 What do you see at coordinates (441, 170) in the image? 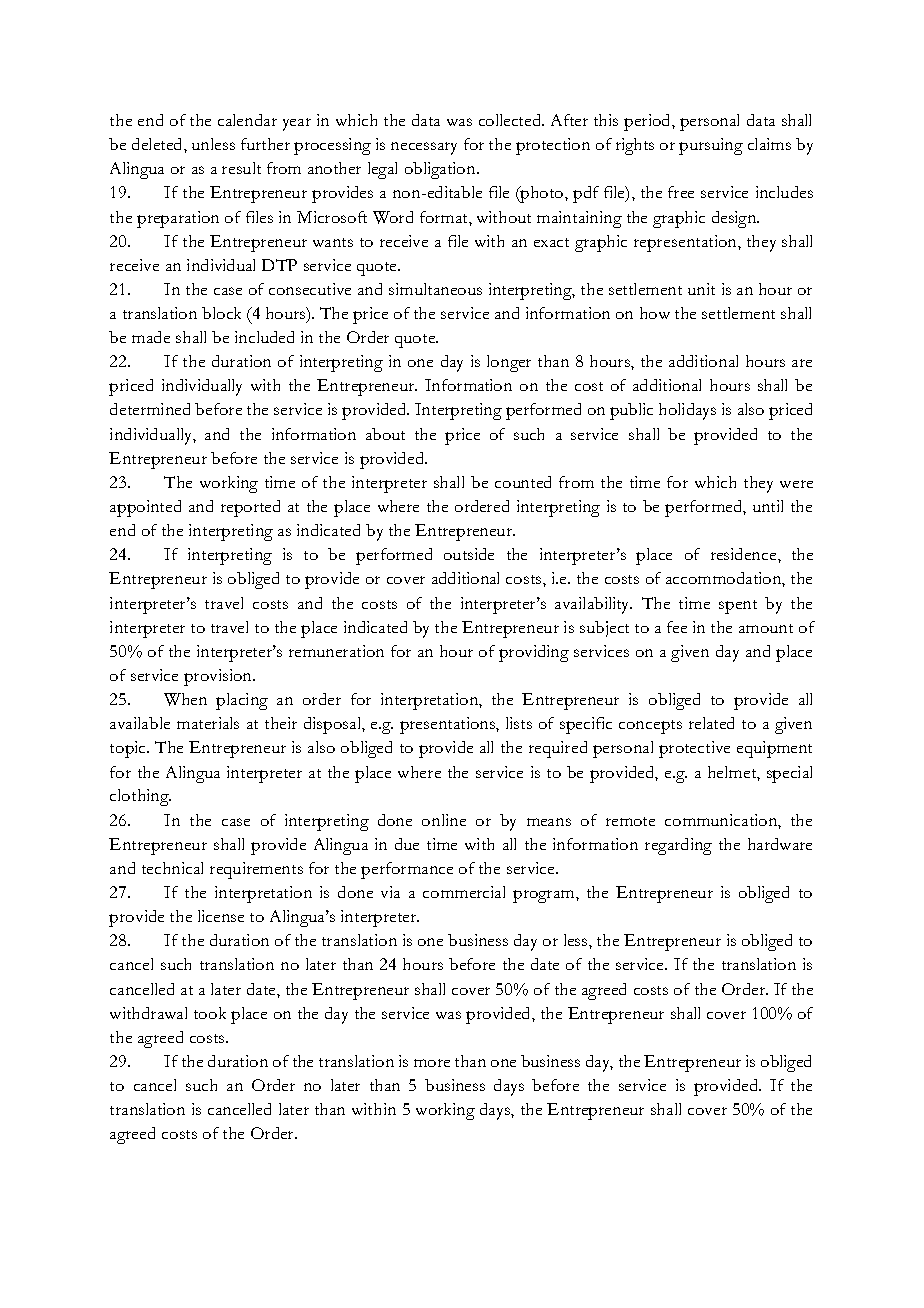
I see `obligation` at bounding box center [441, 170].
